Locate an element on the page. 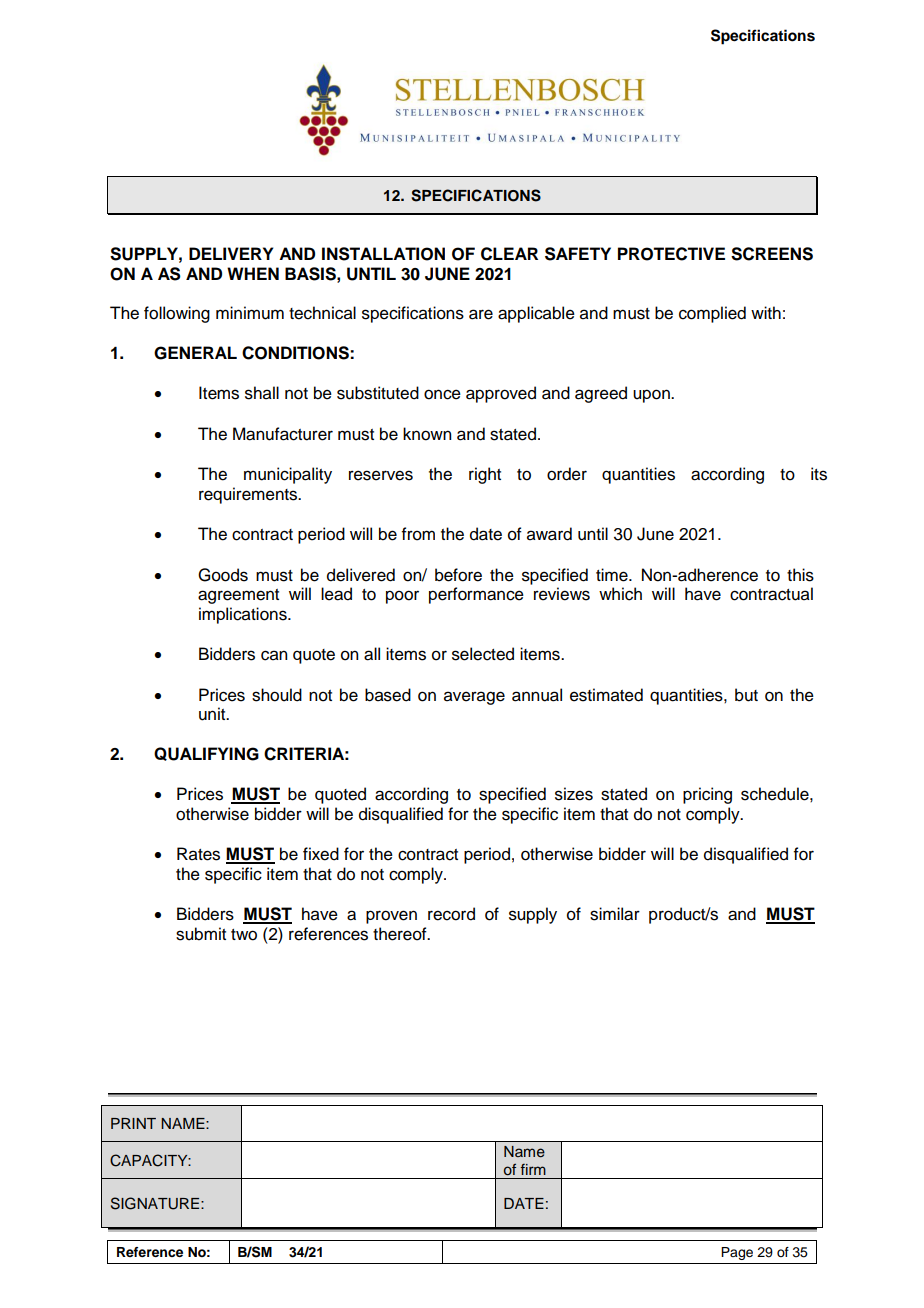 This document has height=1308, width=924. firm is located at coordinates (533, 1169).
